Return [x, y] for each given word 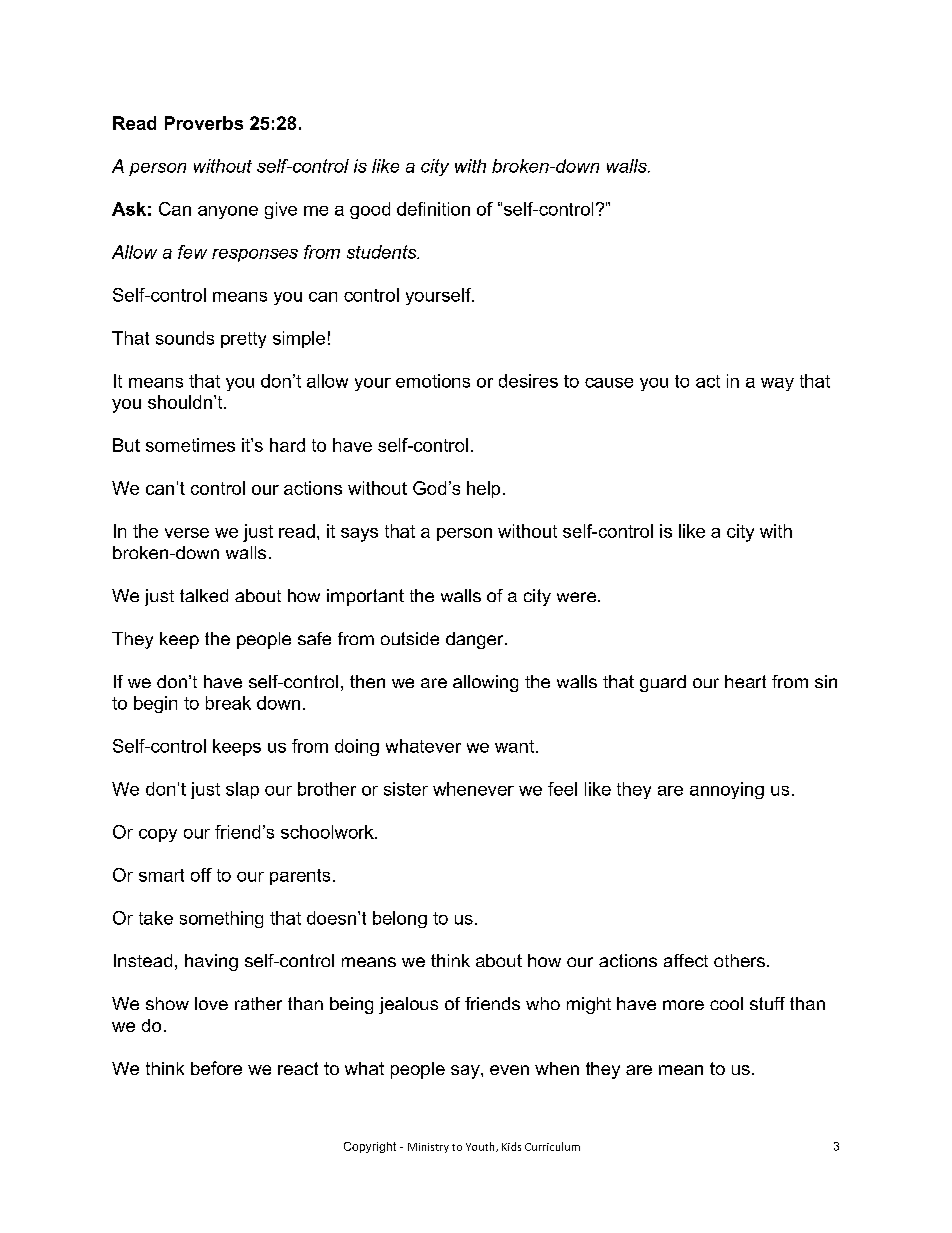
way [777, 384]
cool [726, 1003]
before [216, 1068]
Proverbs [204, 123]
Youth [481, 1147]
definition [433, 209]
